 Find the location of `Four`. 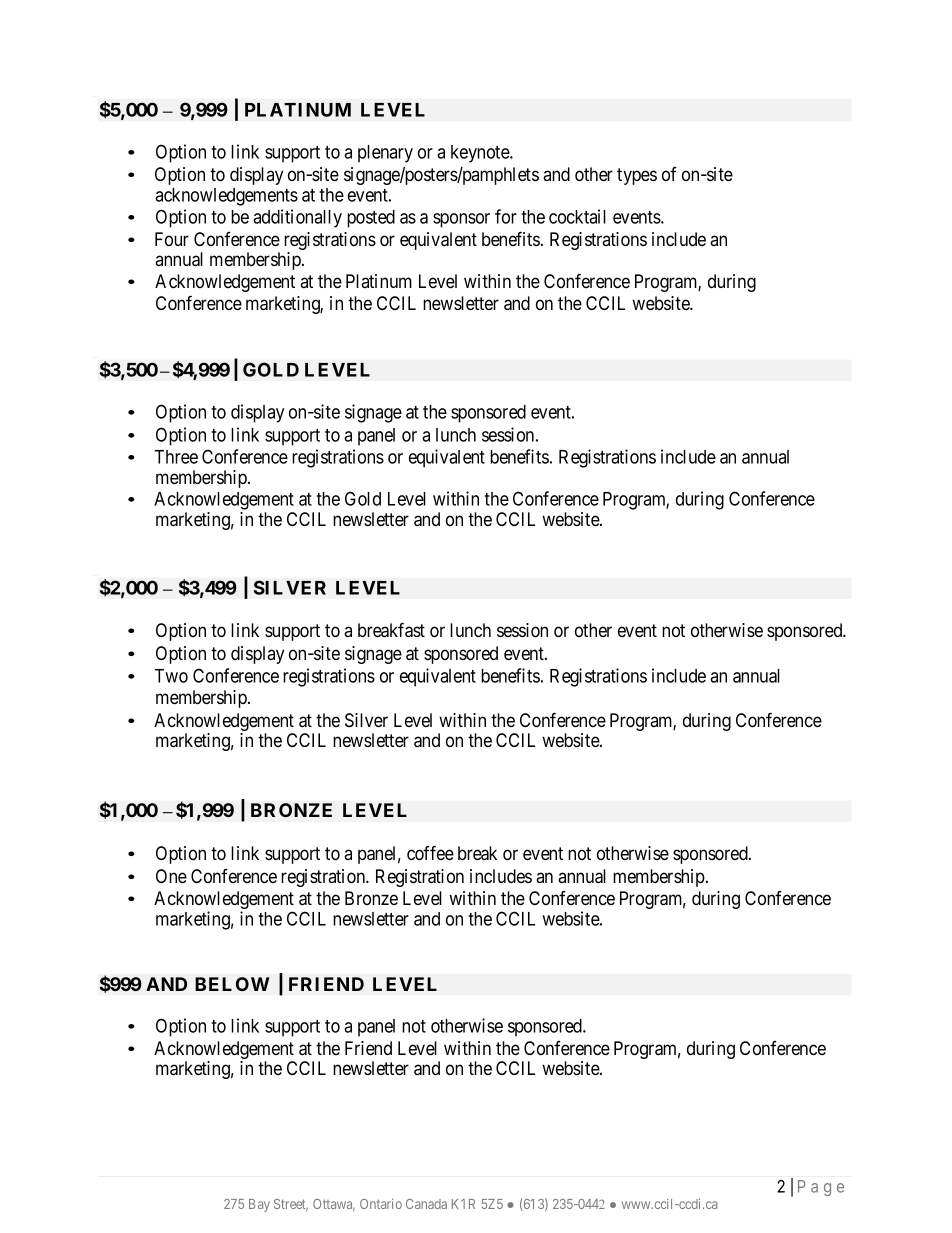

Four is located at coordinates (172, 239).
